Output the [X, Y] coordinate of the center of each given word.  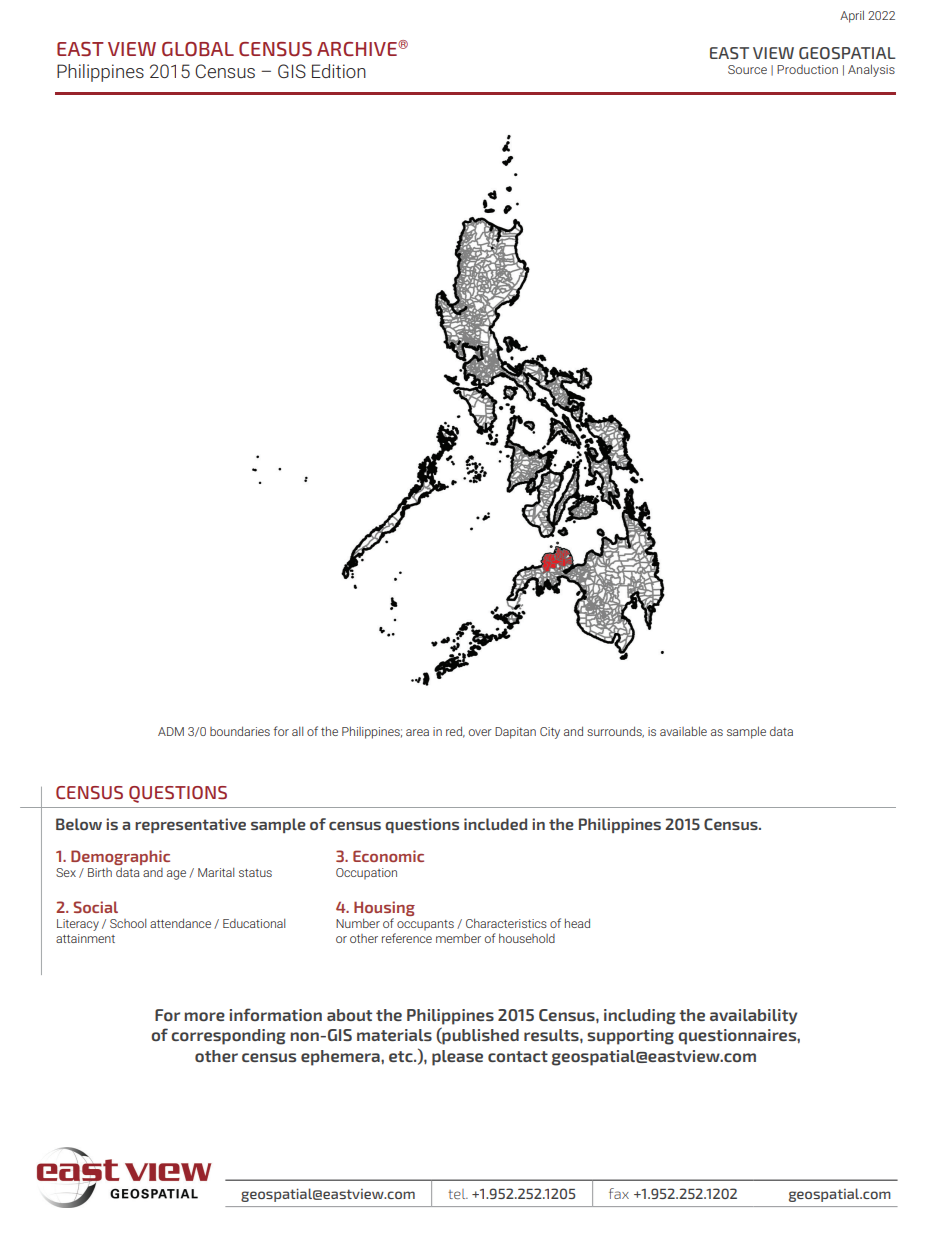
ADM [171, 731]
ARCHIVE [358, 49]
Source [747, 69]
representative [190, 825]
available [683, 731]
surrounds [615, 732]
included [495, 824]
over [480, 732]
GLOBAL [198, 49]
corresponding [228, 1037]
